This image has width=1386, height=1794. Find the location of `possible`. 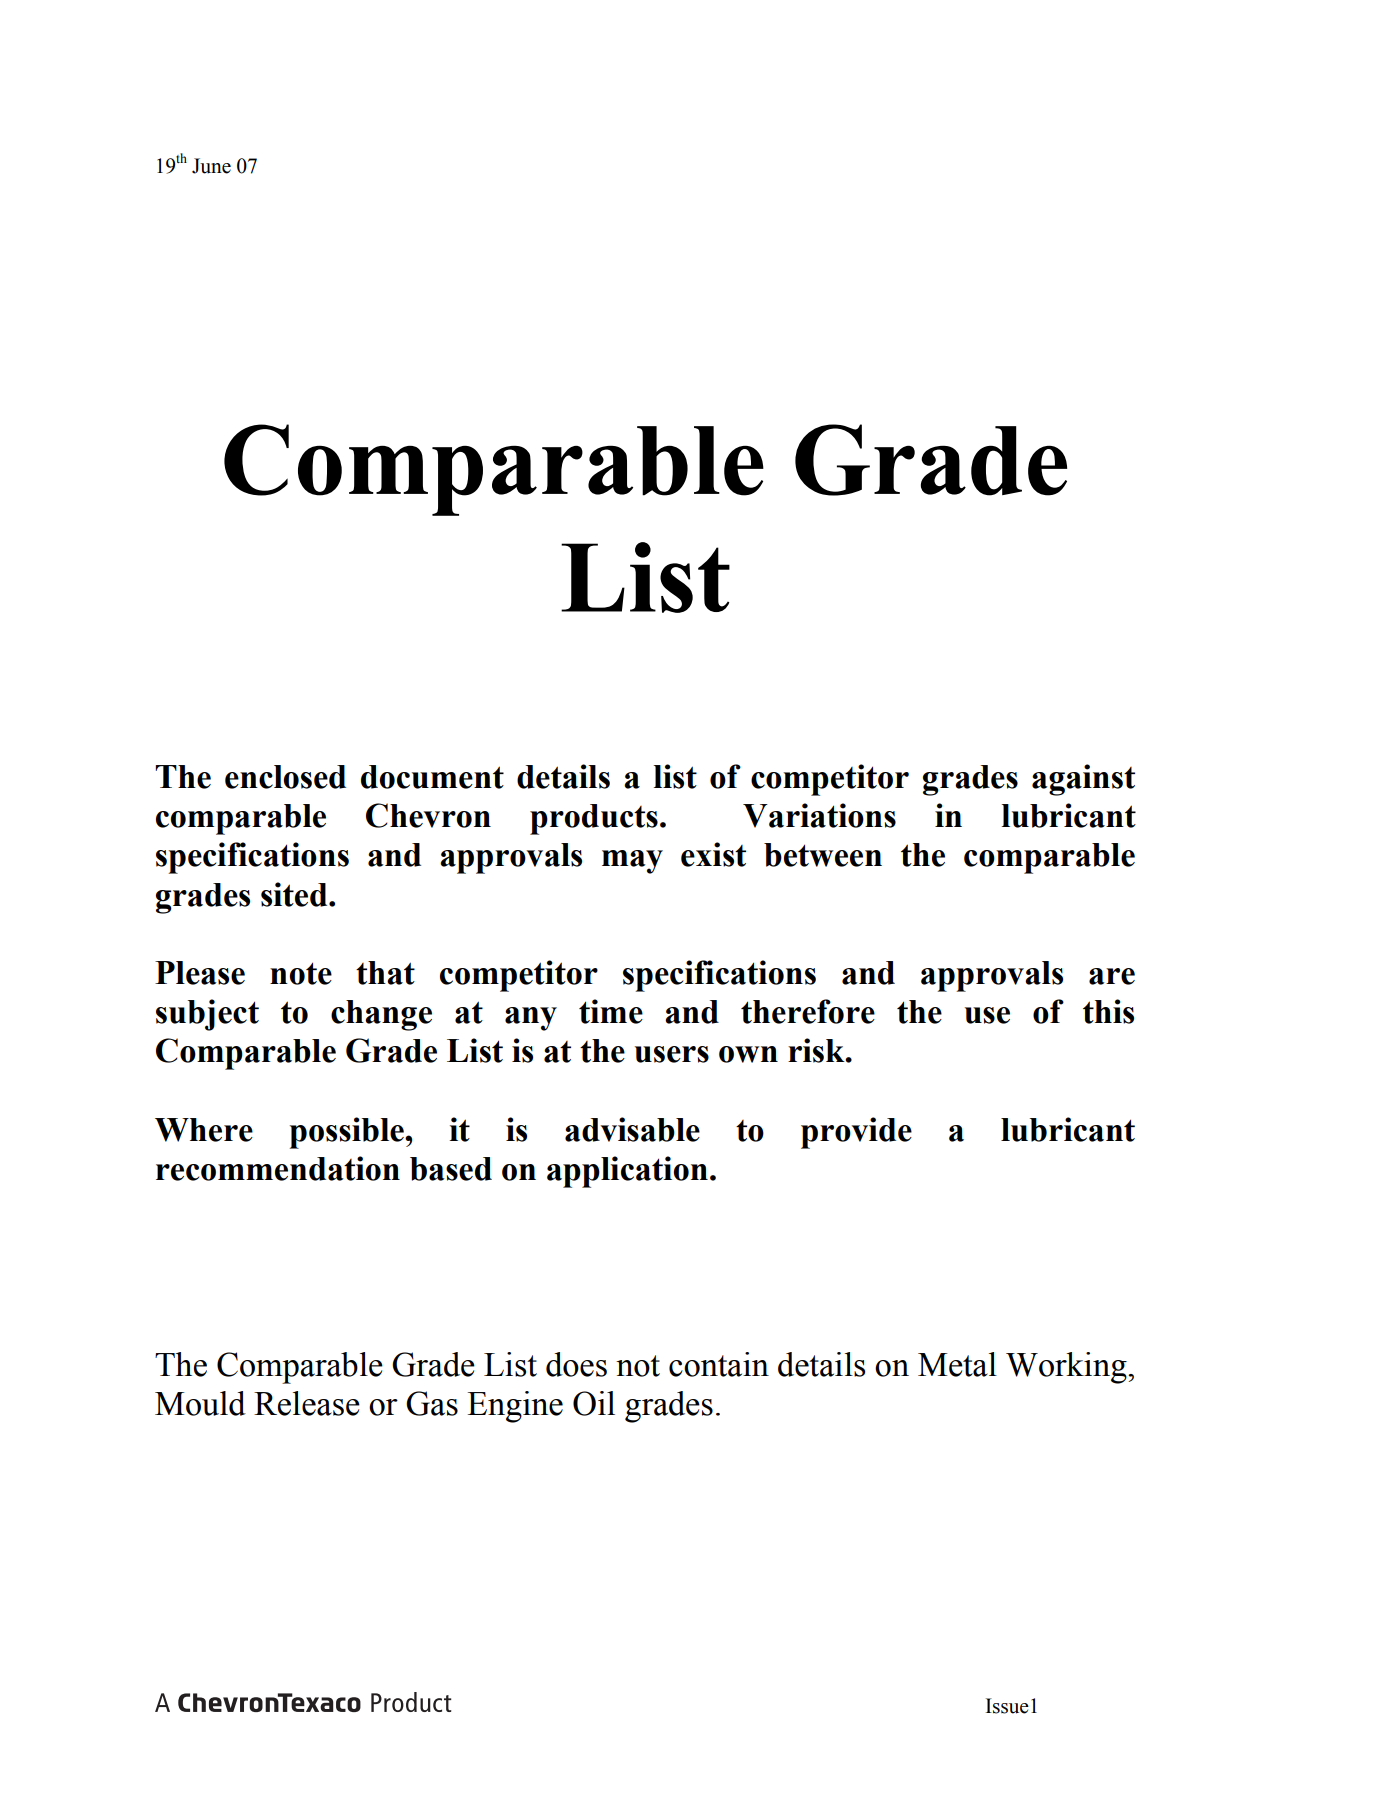

possible is located at coordinates (348, 1133).
